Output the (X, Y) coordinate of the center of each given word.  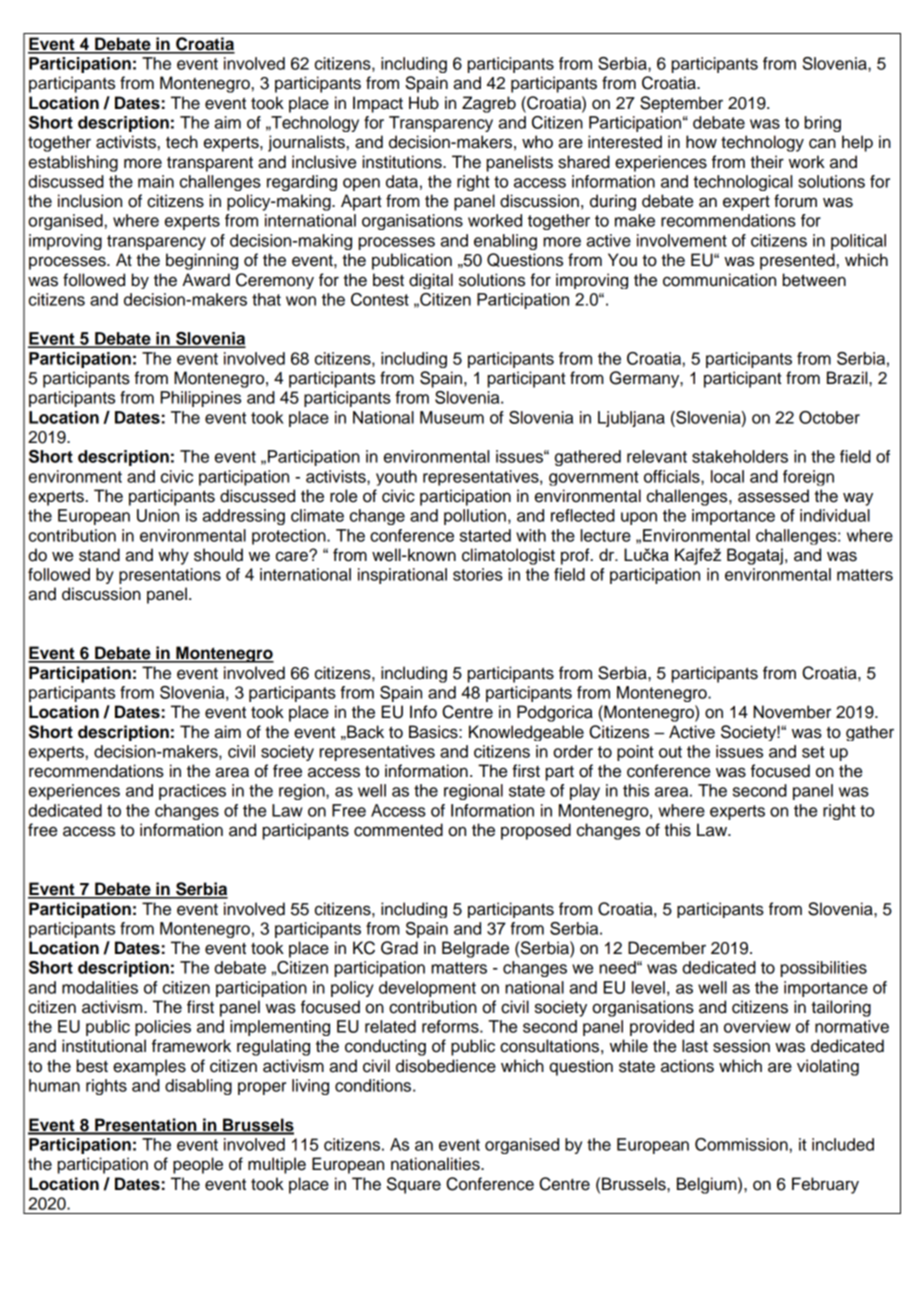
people (198, 1165)
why (173, 556)
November (792, 712)
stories (478, 574)
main (156, 181)
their (767, 162)
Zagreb (489, 104)
